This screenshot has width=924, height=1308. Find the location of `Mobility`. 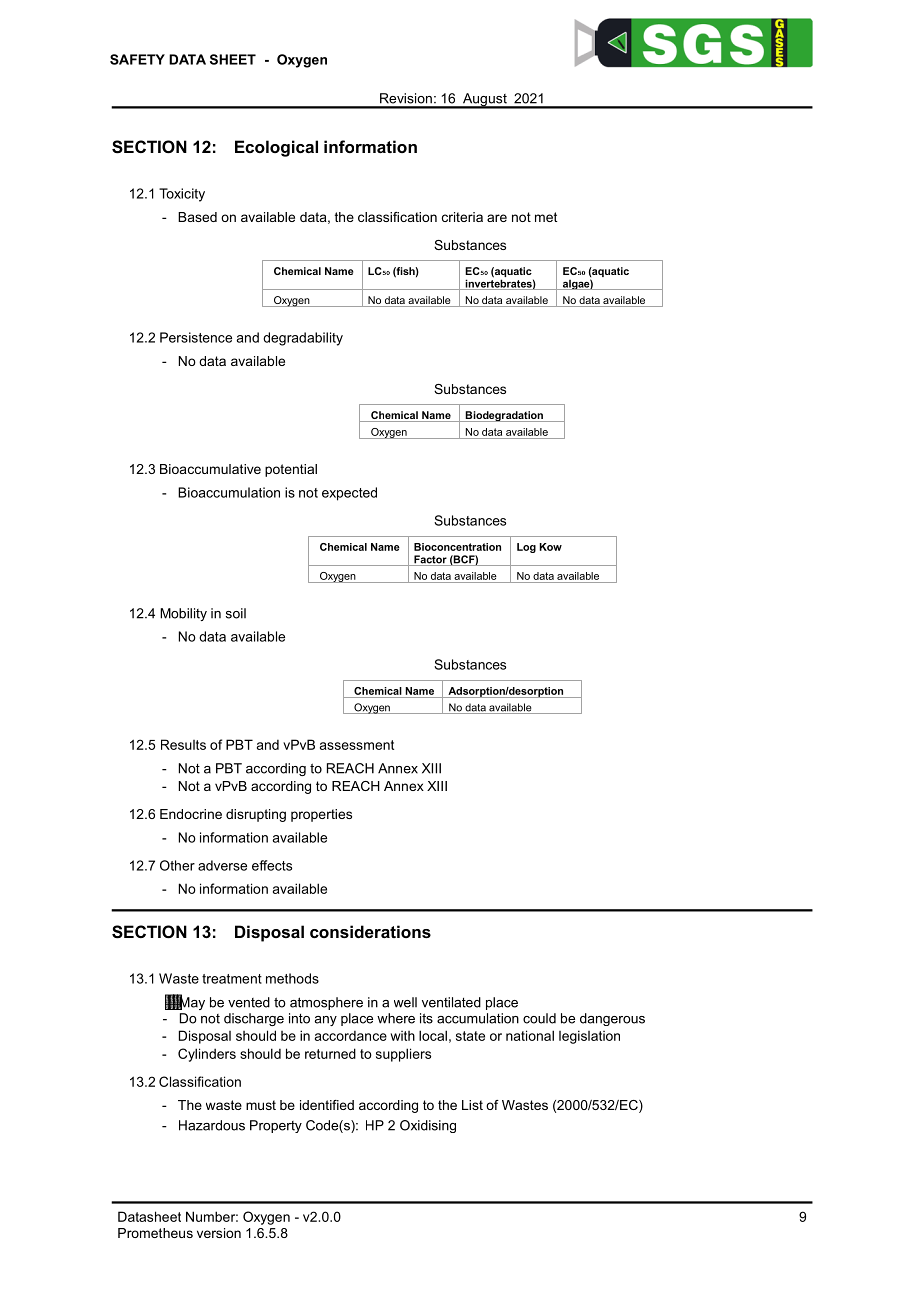

Mobility is located at coordinates (183, 614).
